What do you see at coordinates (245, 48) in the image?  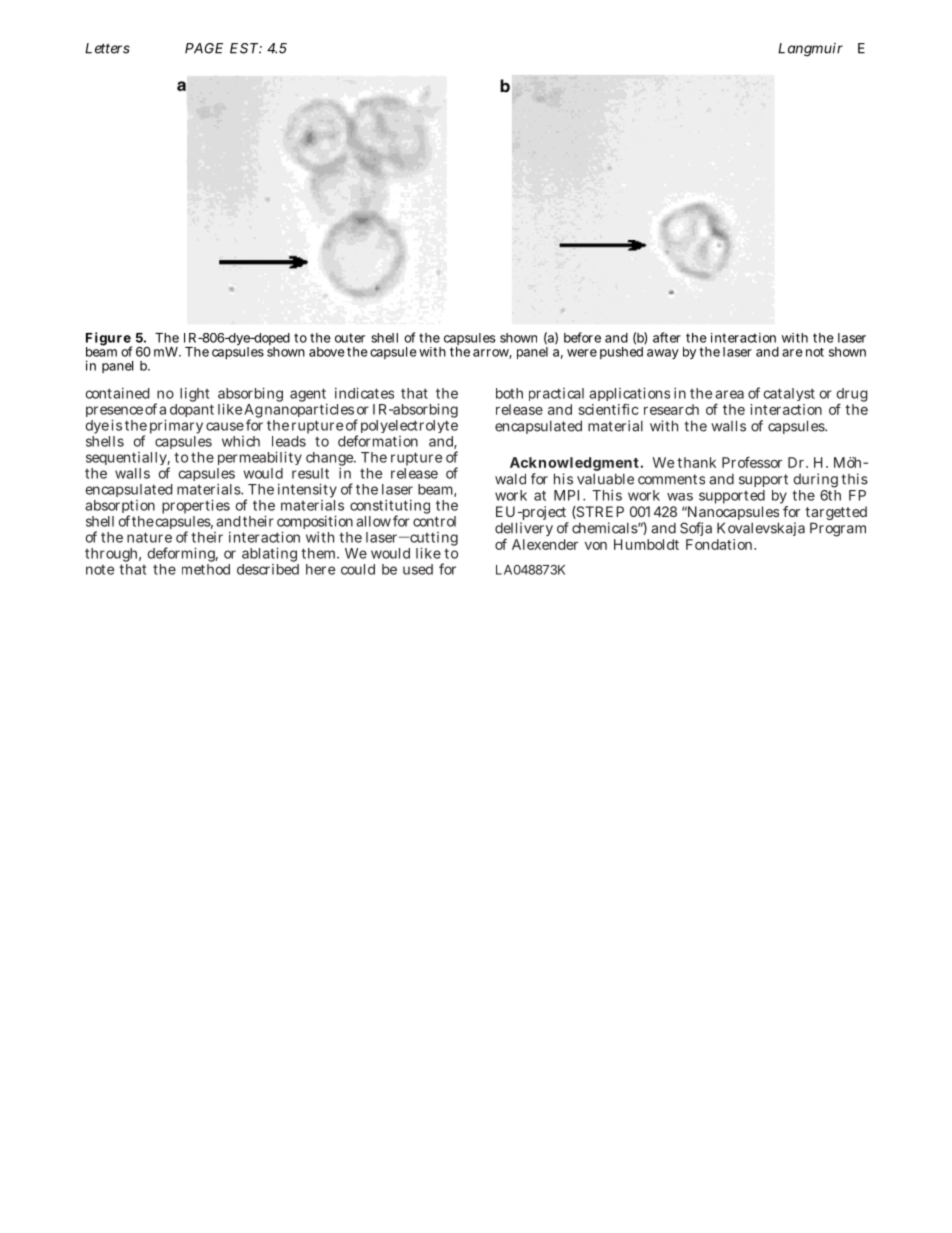 I see `EST` at bounding box center [245, 48].
